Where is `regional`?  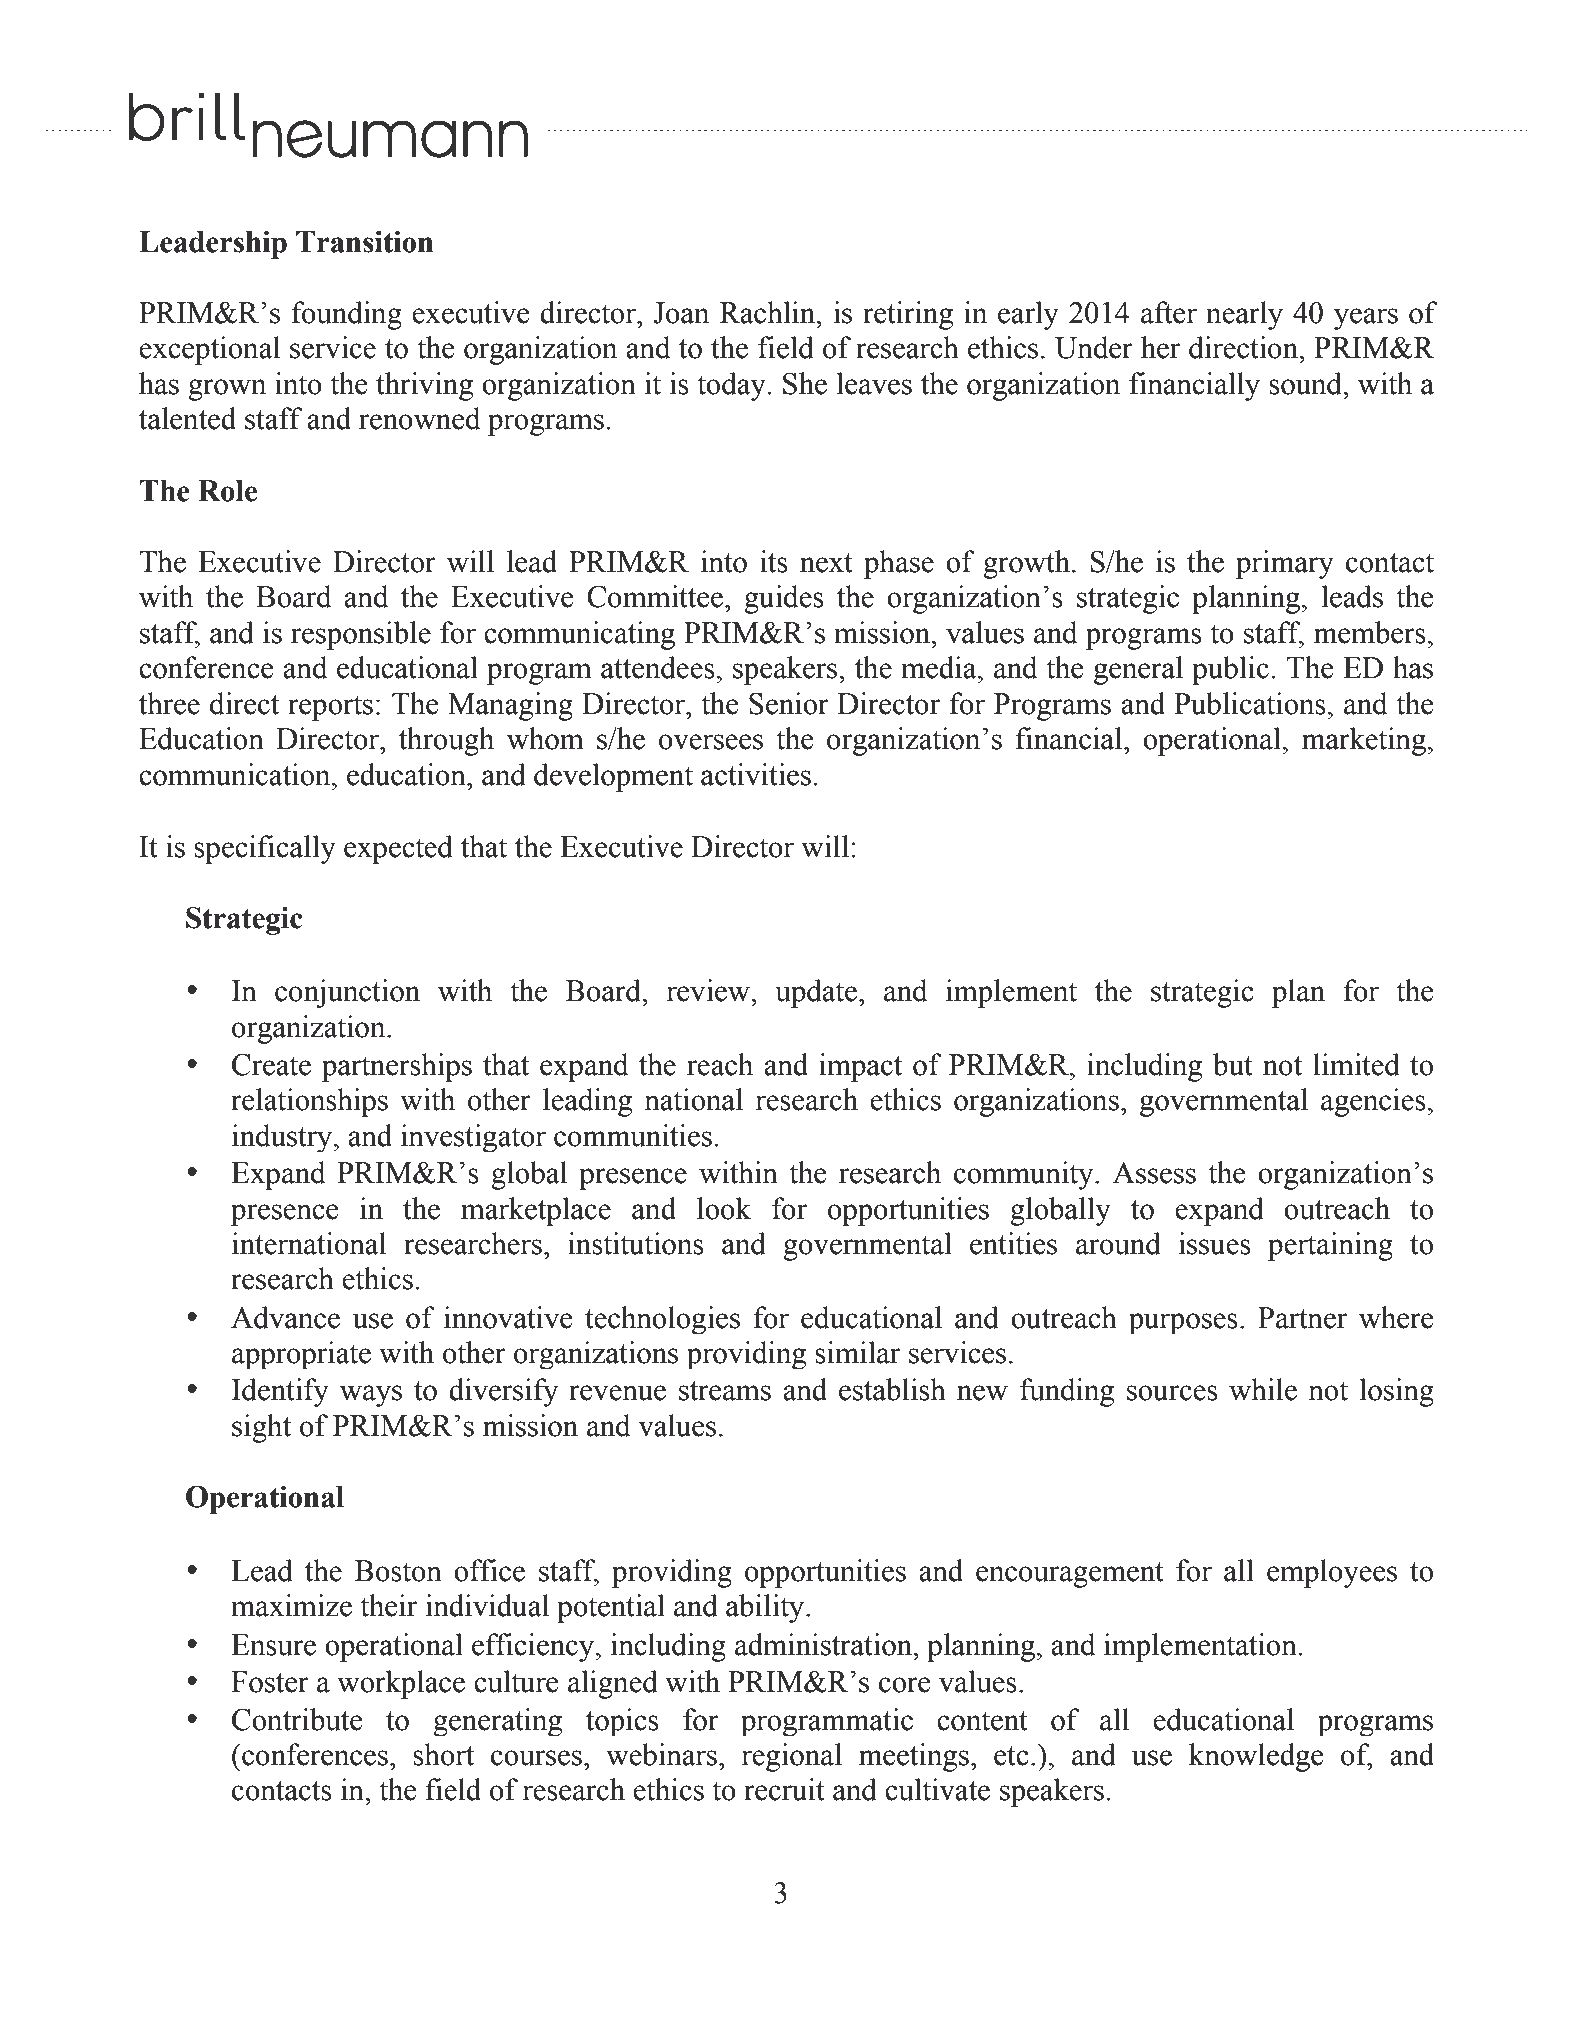 regional is located at coordinates (791, 1757).
